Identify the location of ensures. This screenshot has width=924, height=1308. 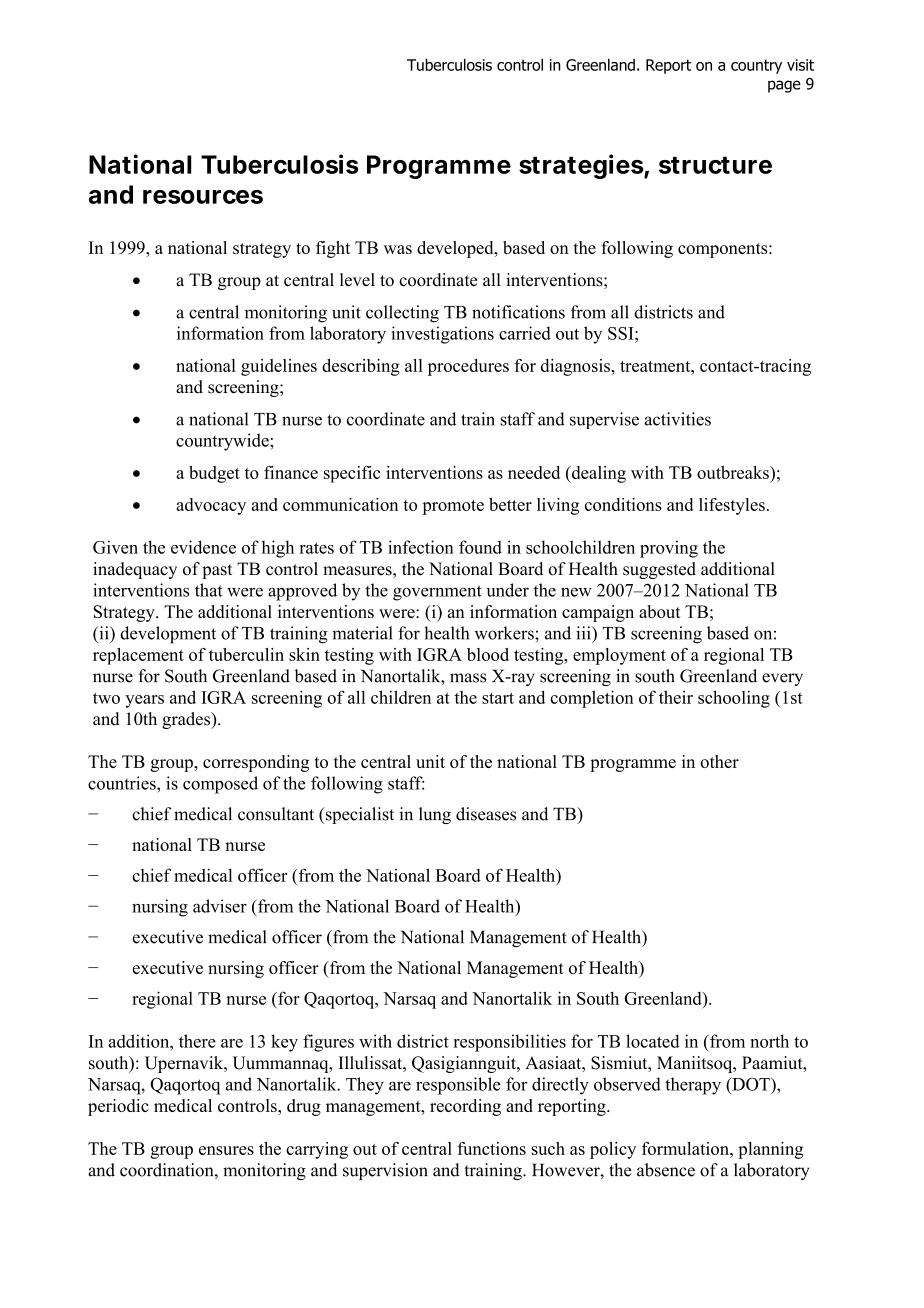
(226, 1150).
